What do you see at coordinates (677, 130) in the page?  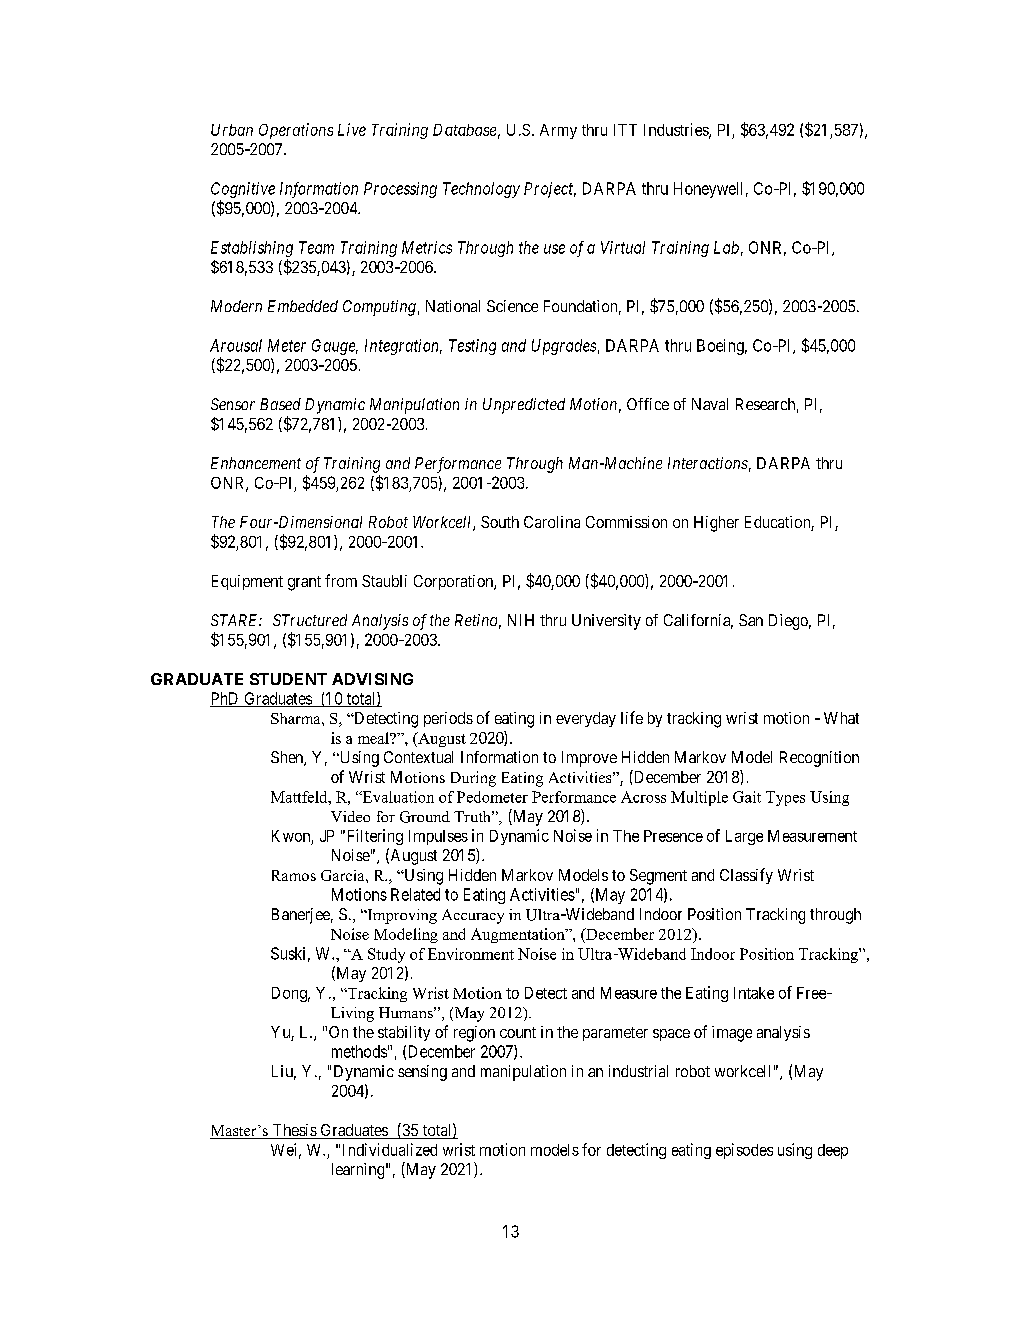 I see `Industries` at bounding box center [677, 130].
